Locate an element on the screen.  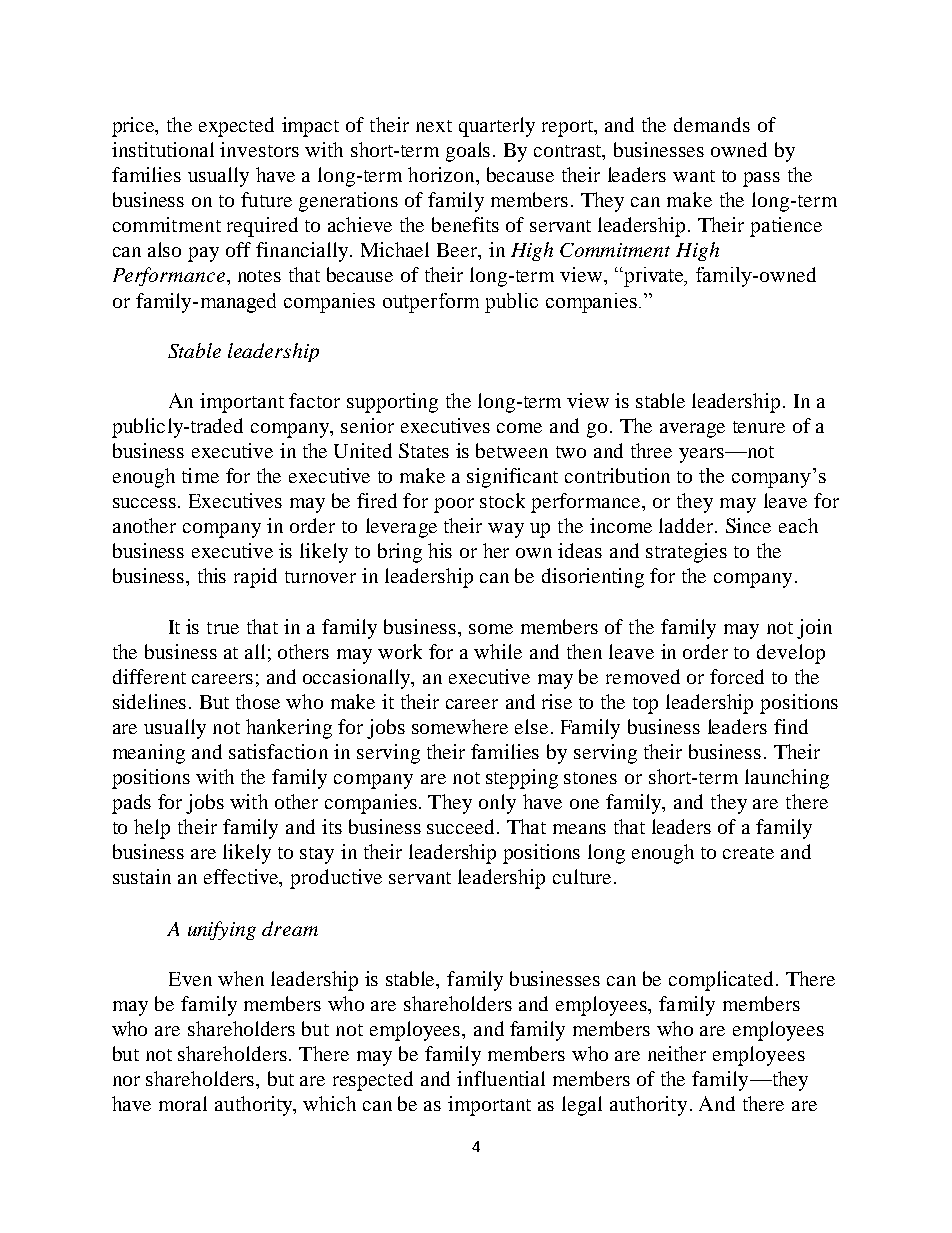
outperform is located at coordinates (431, 303).
